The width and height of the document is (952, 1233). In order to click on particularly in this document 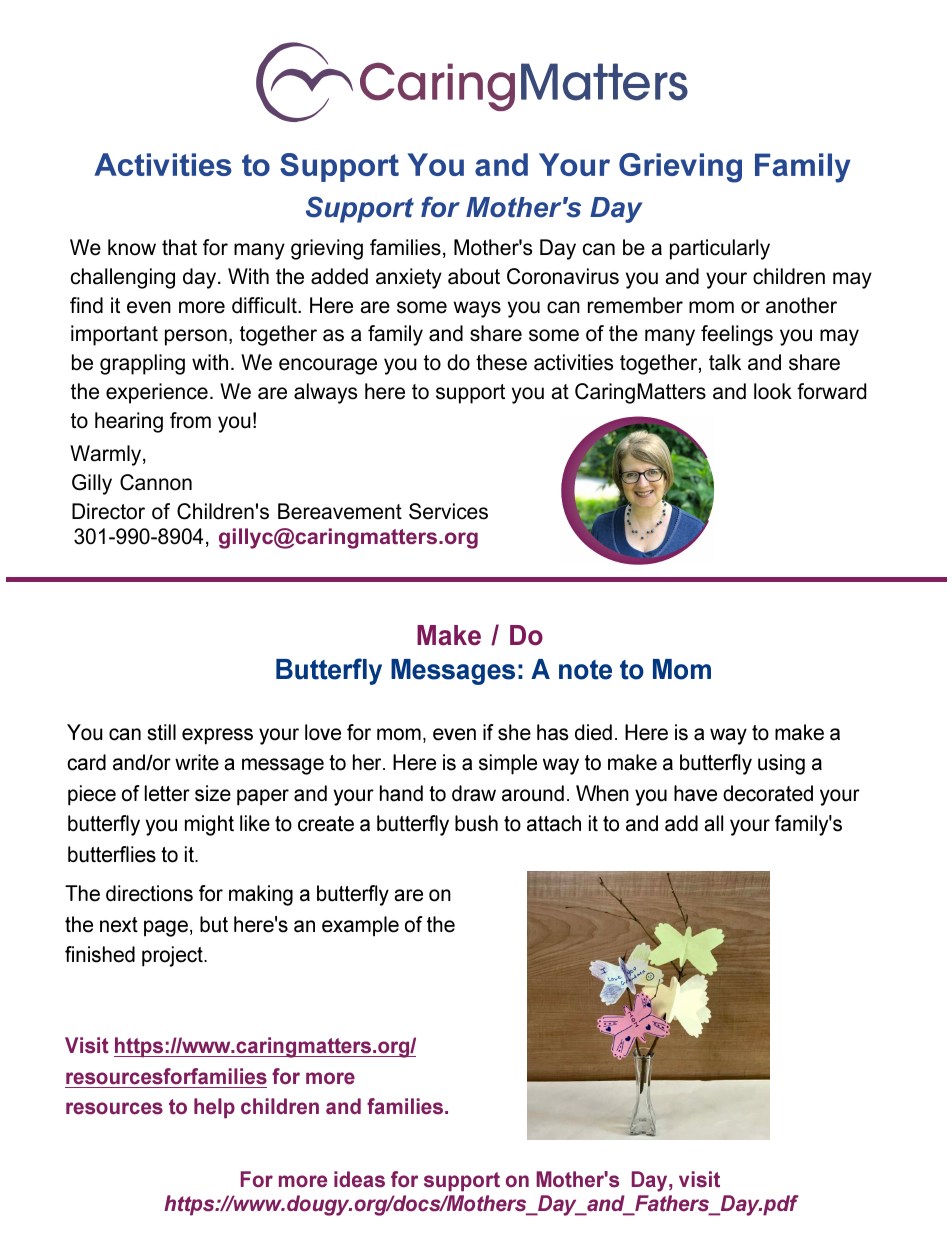, I will do `click(720, 249)`.
